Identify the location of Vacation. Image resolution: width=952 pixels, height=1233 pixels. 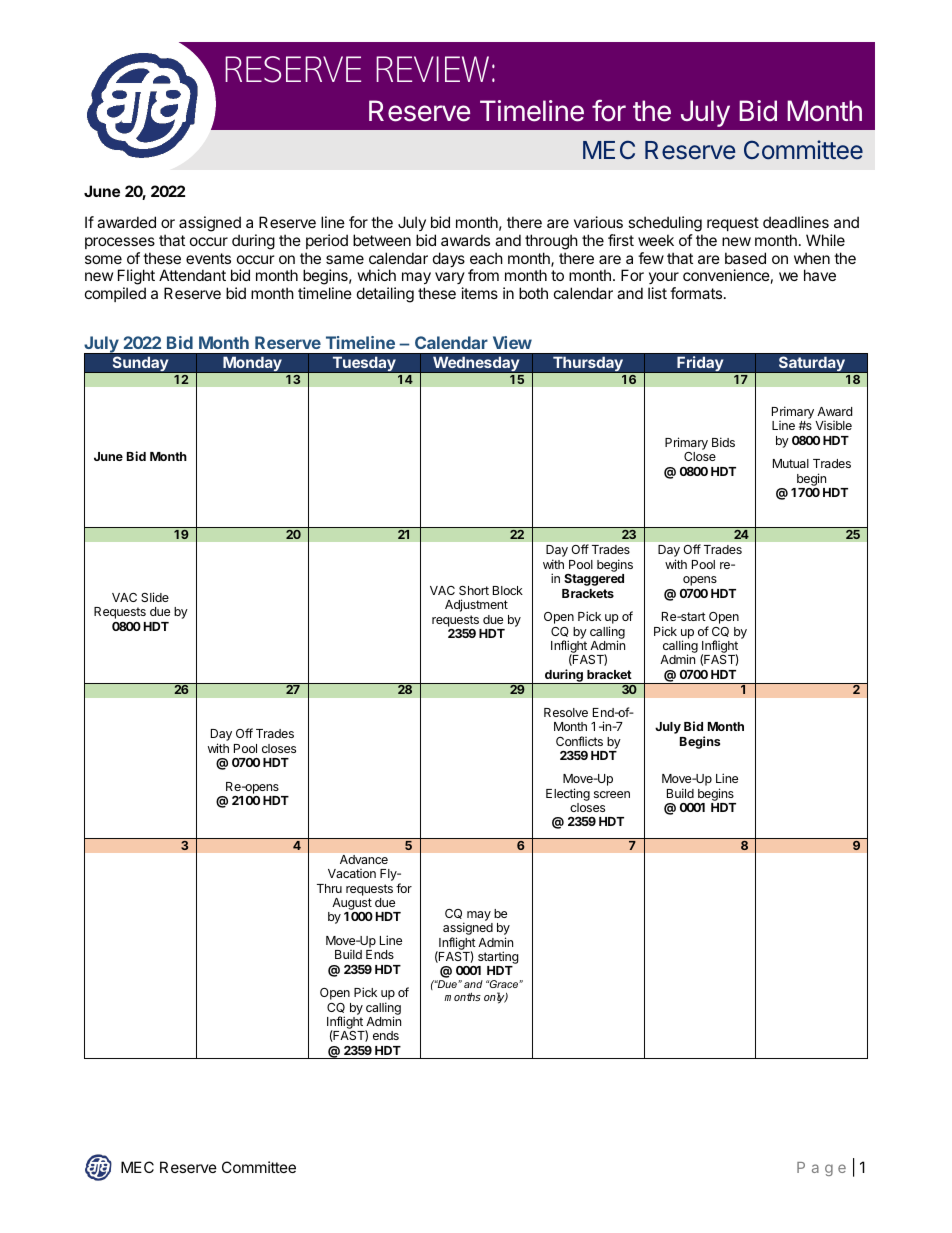
(352, 873).
